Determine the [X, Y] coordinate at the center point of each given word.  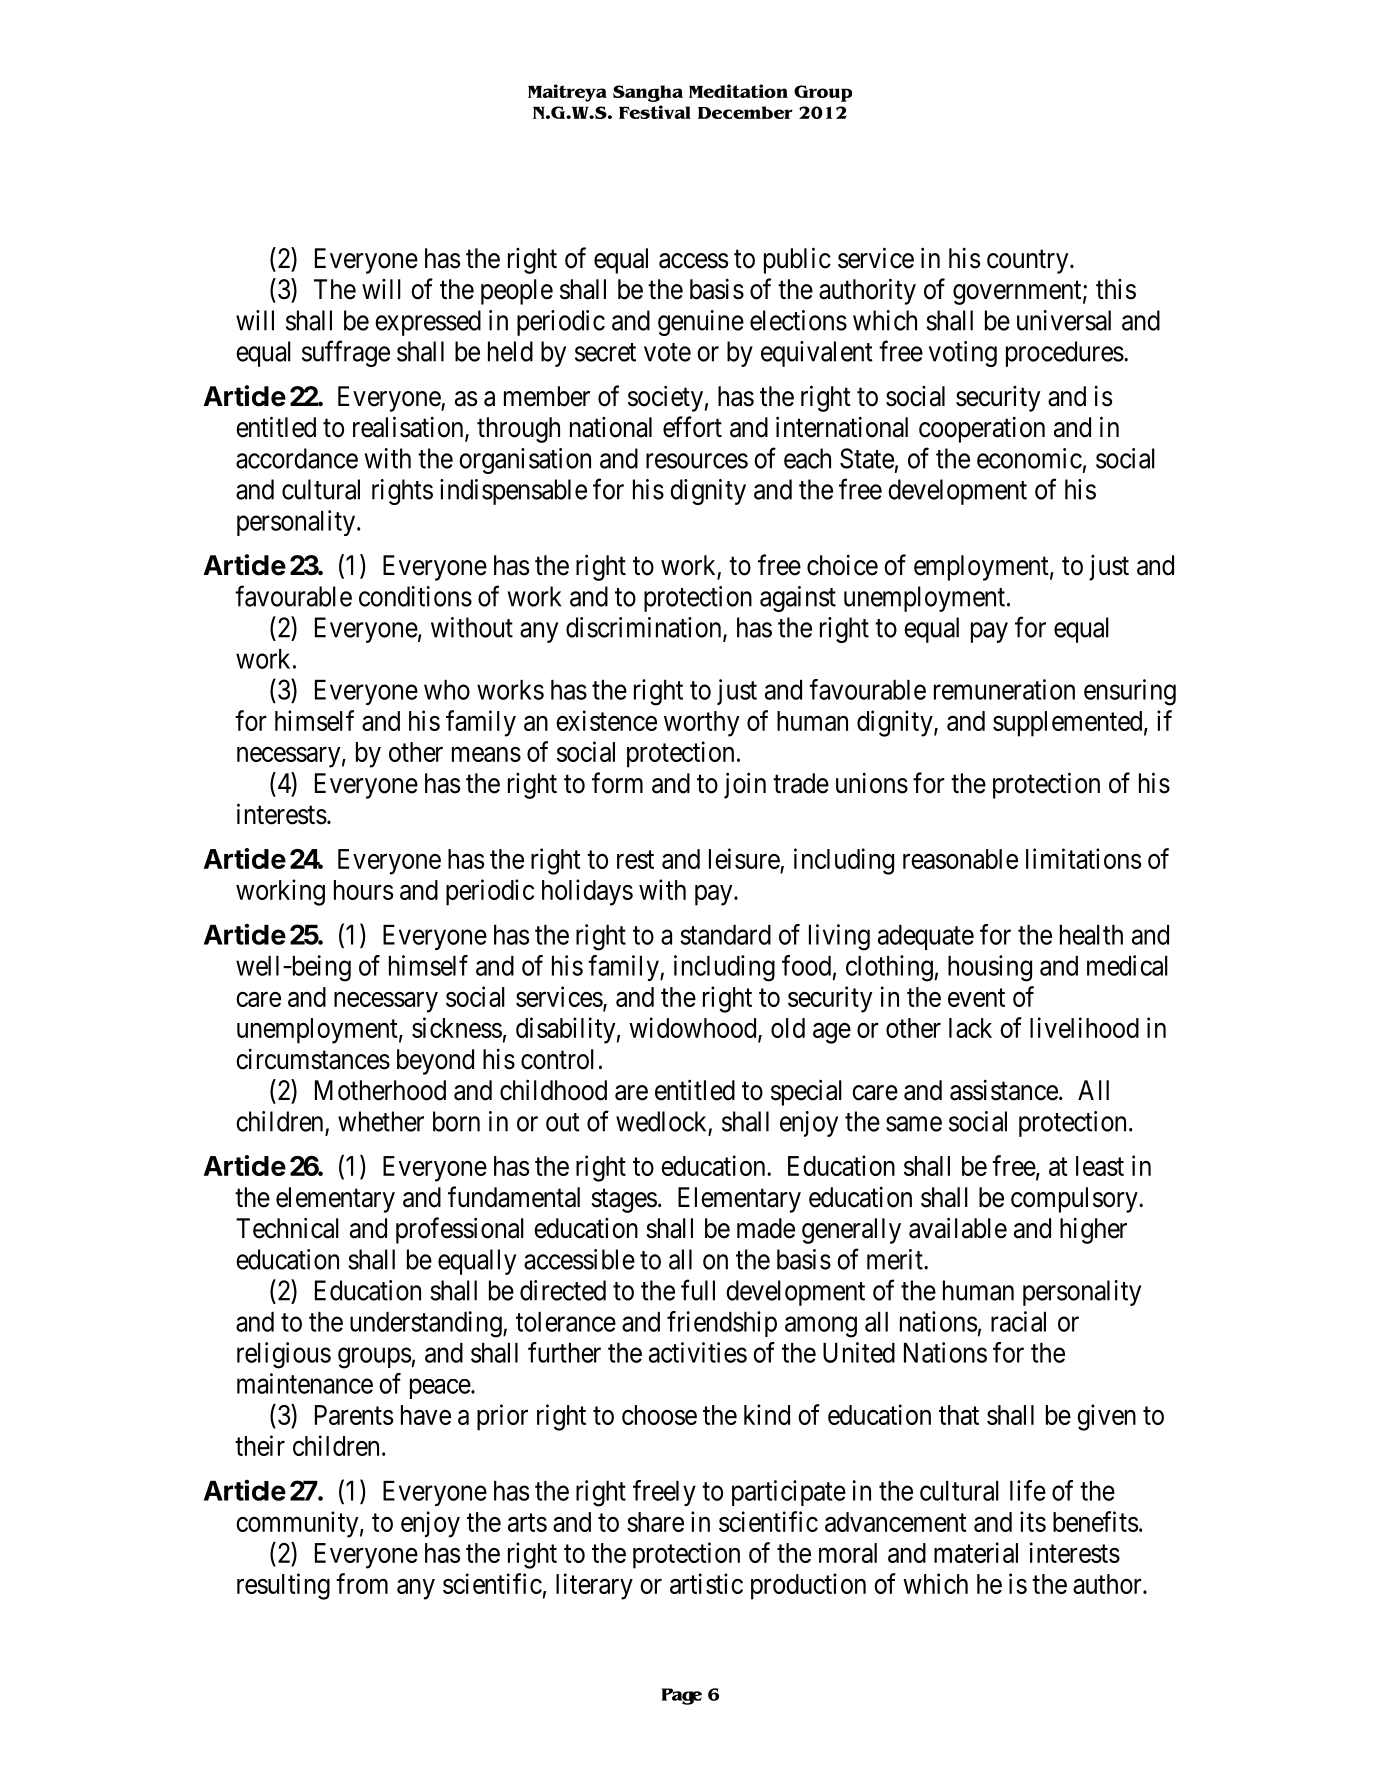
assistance [1004, 1090]
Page [681, 1696]
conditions [415, 596]
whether [381, 1121]
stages [624, 1201]
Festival [655, 112]
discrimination [645, 628]
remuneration [1004, 689]
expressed [428, 323]
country [1029, 262]
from [362, 1583]
